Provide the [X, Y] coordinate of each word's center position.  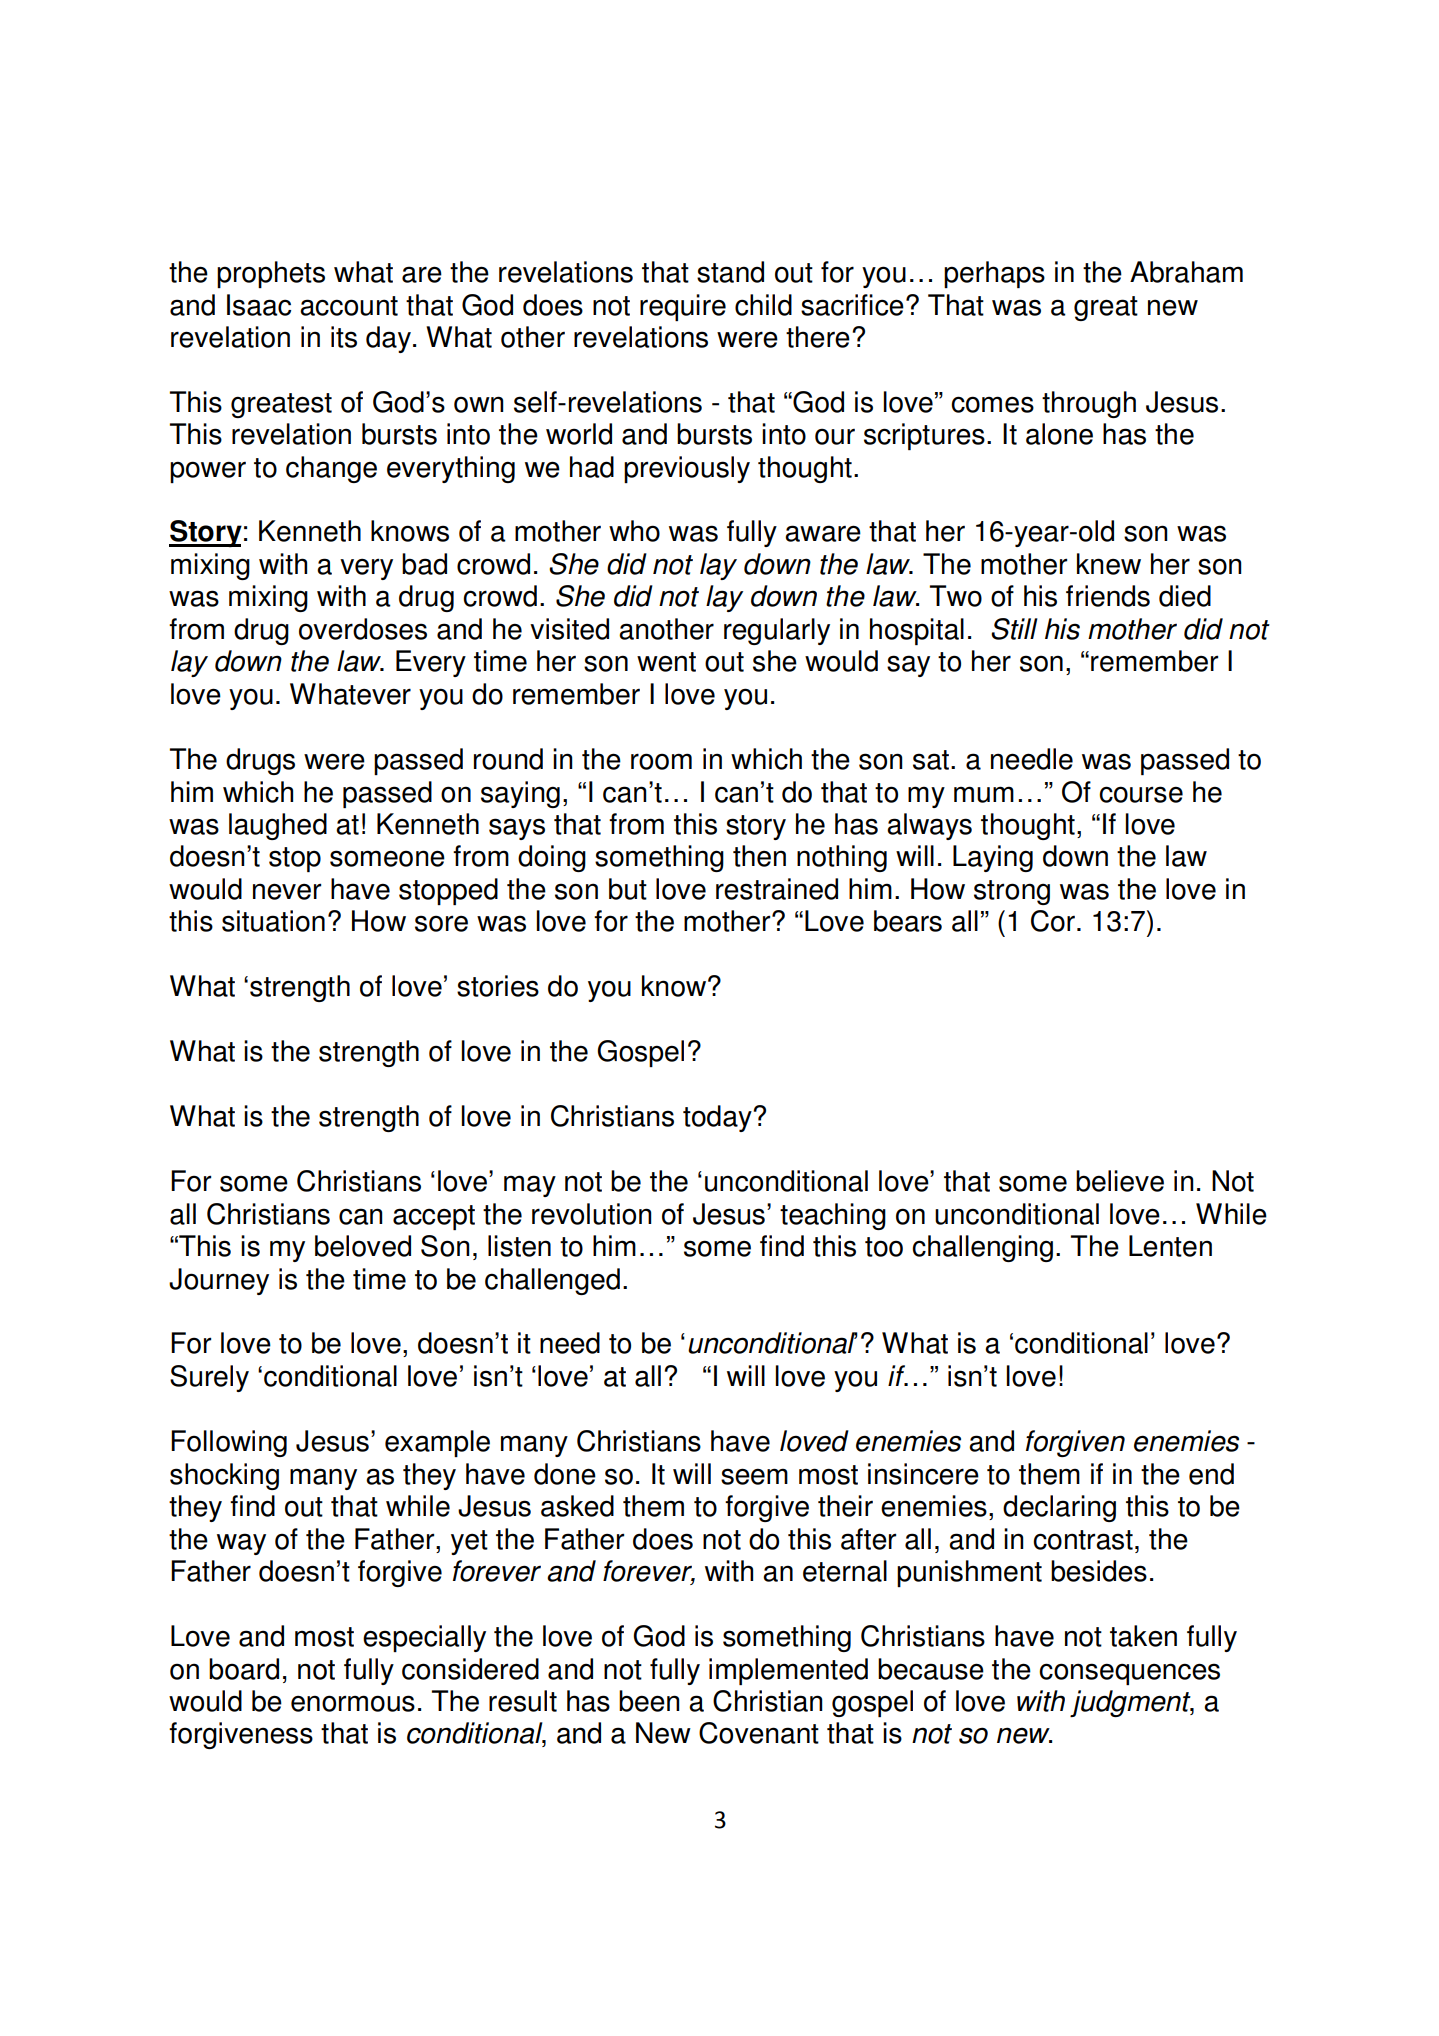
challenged [552, 1281]
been [649, 1701]
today [718, 1118]
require [683, 307]
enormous [353, 1703]
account [349, 306]
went [666, 662]
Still [1014, 629]
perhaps [994, 274]
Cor [1053, 921]
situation [273, 921]
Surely [209, 1378]
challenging [982, 1248]
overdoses [363, 629]
